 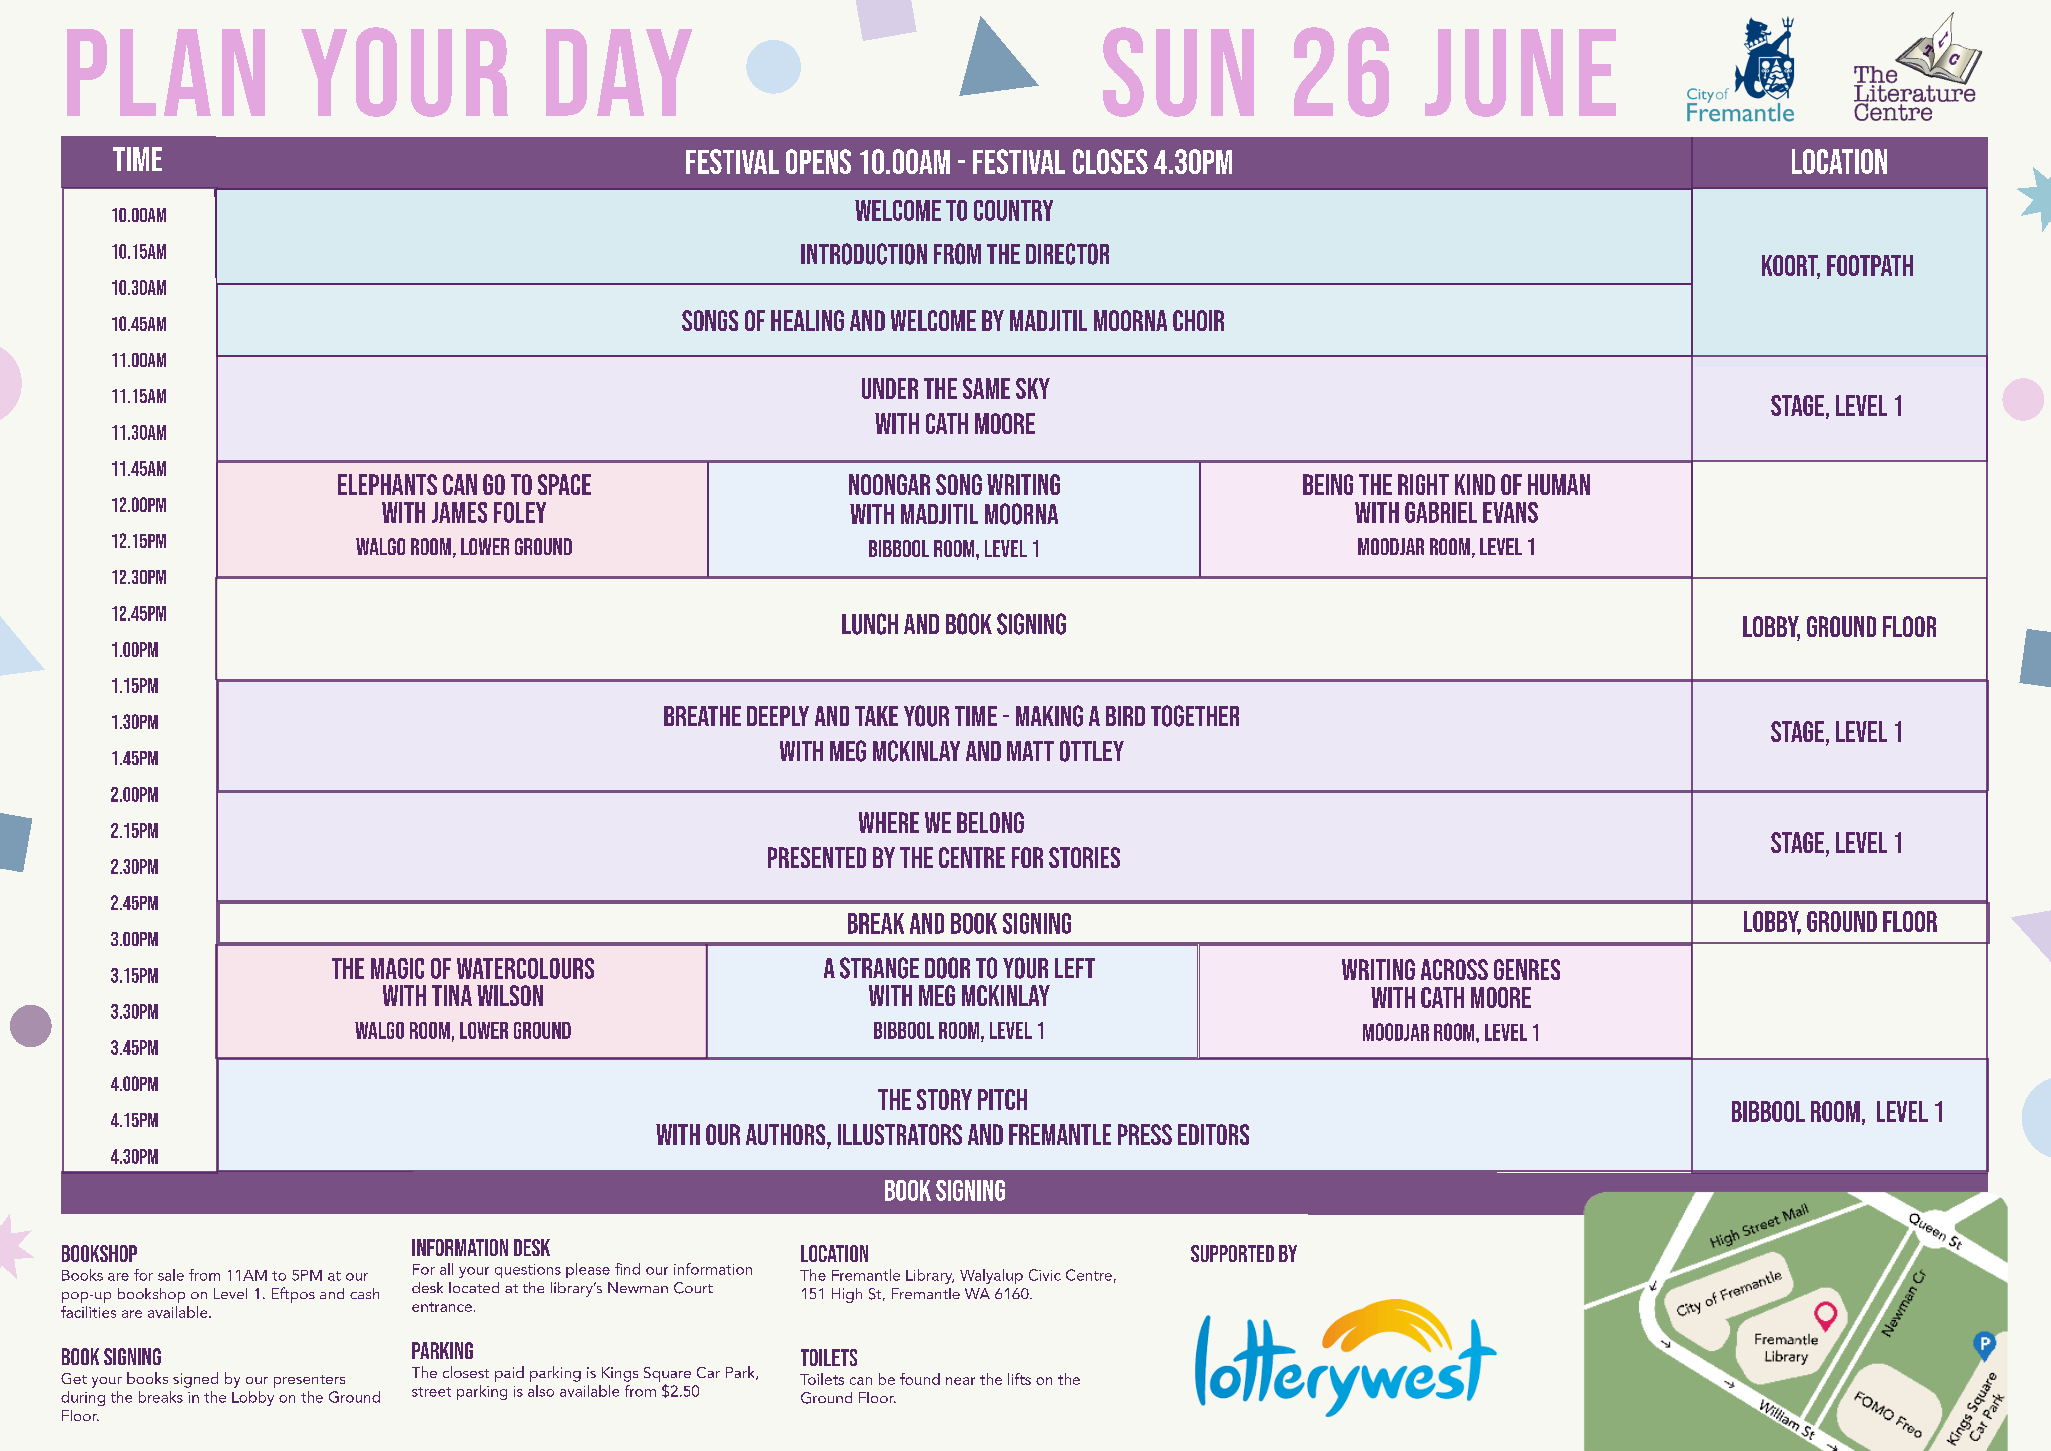 I want to click on Opens, so click(x=818, y=161).
